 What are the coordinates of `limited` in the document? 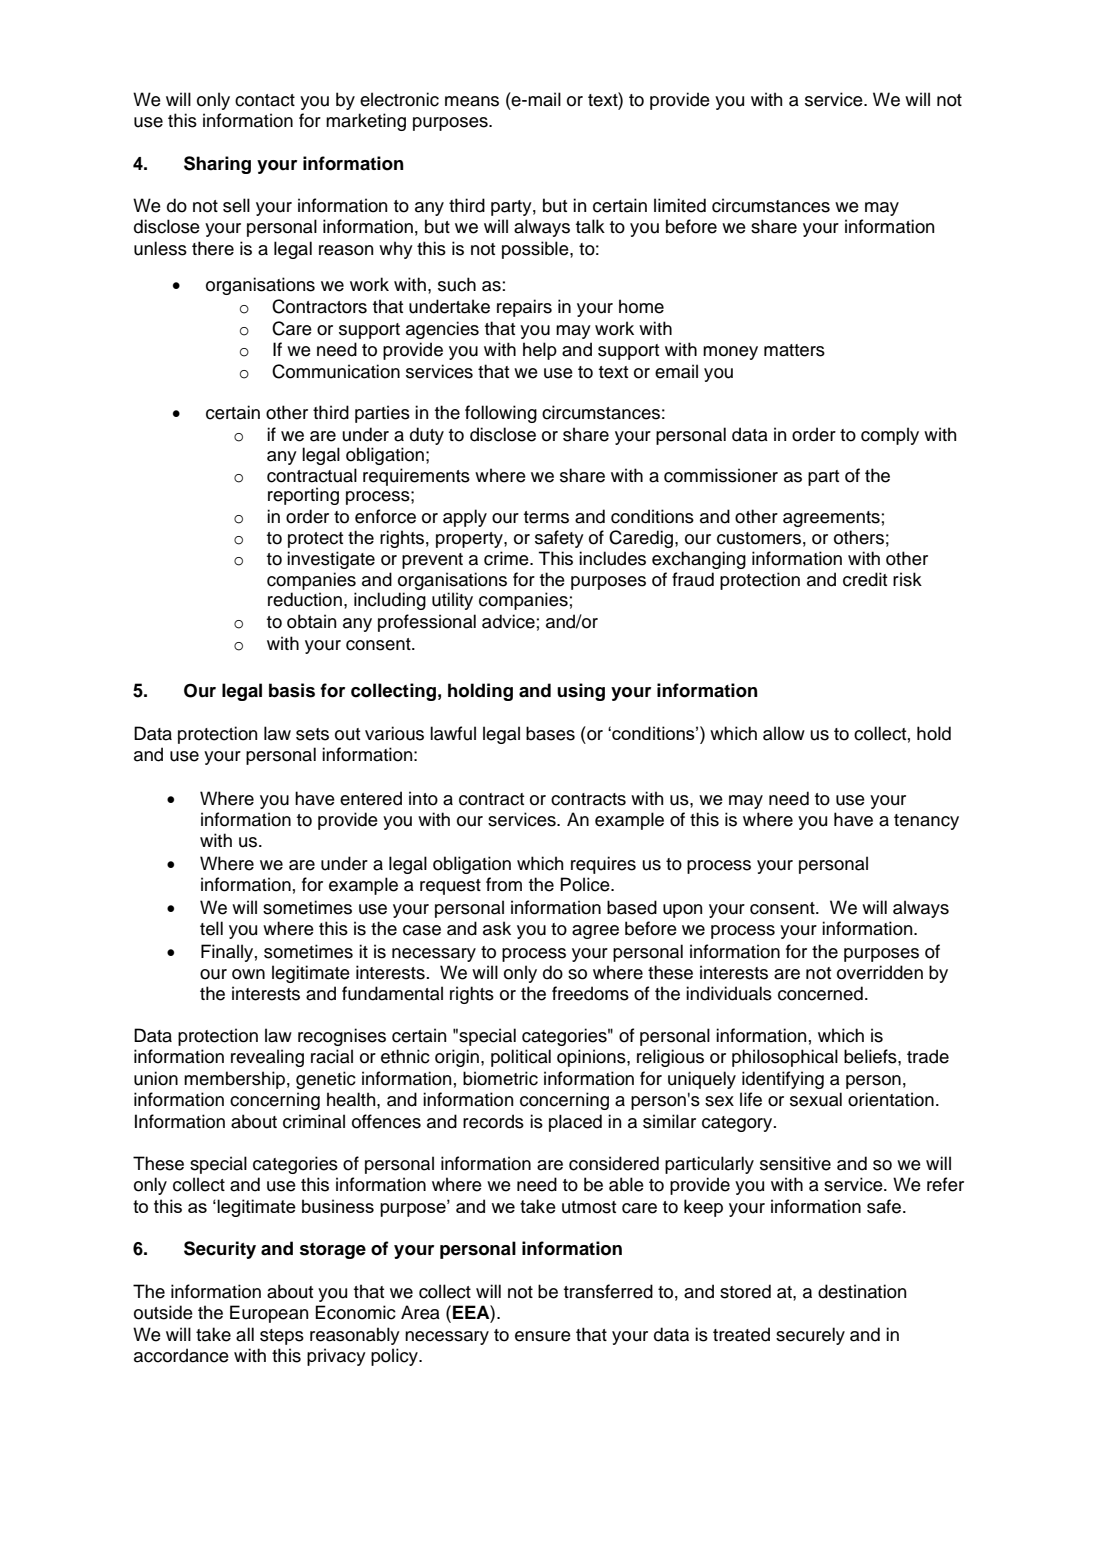 It's located at (680, 205).
